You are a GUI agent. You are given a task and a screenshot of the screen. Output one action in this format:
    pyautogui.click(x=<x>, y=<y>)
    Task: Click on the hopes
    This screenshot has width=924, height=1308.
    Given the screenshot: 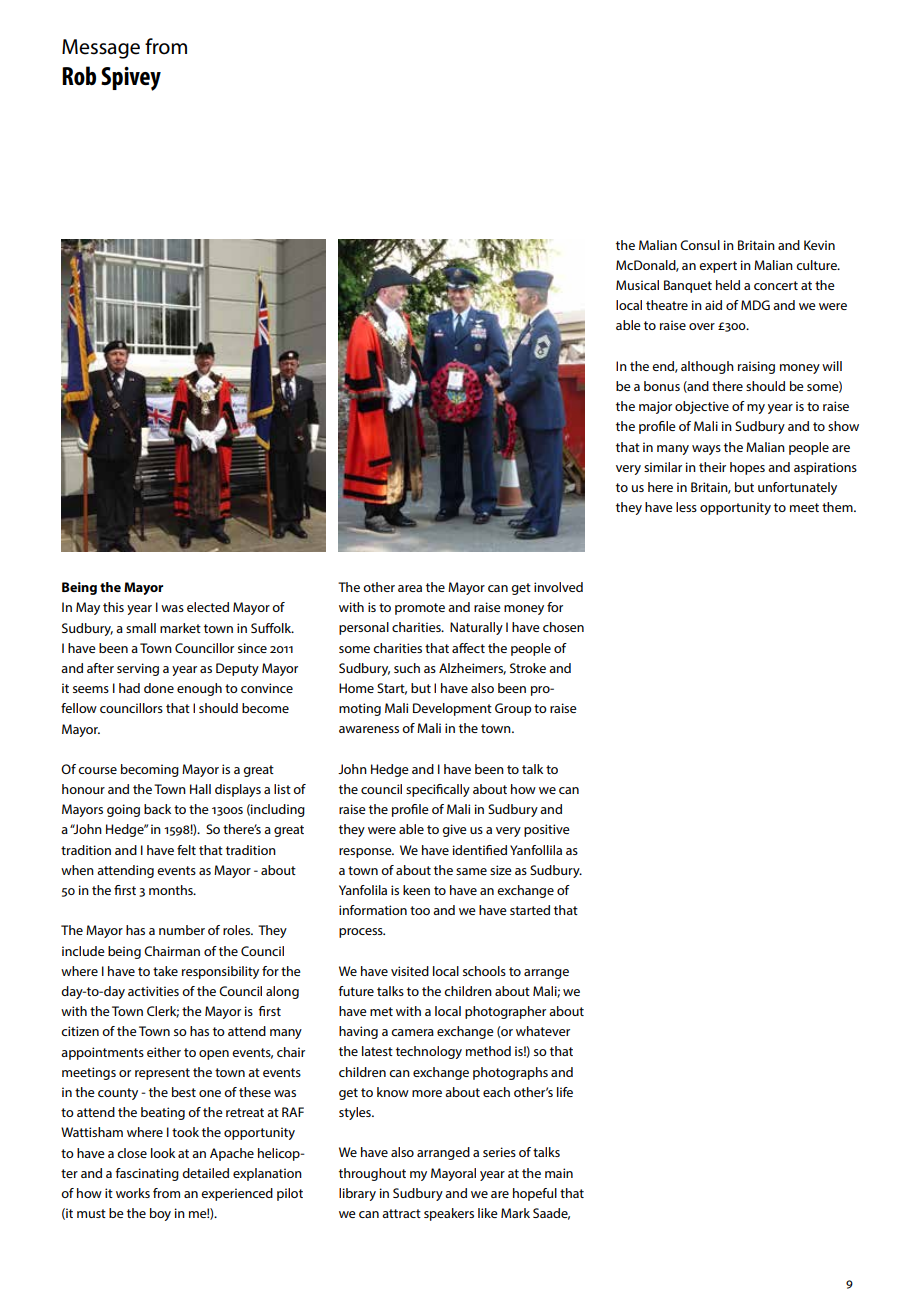 What is the action you would take?
    pyautogui.click(x=747, y=468)
